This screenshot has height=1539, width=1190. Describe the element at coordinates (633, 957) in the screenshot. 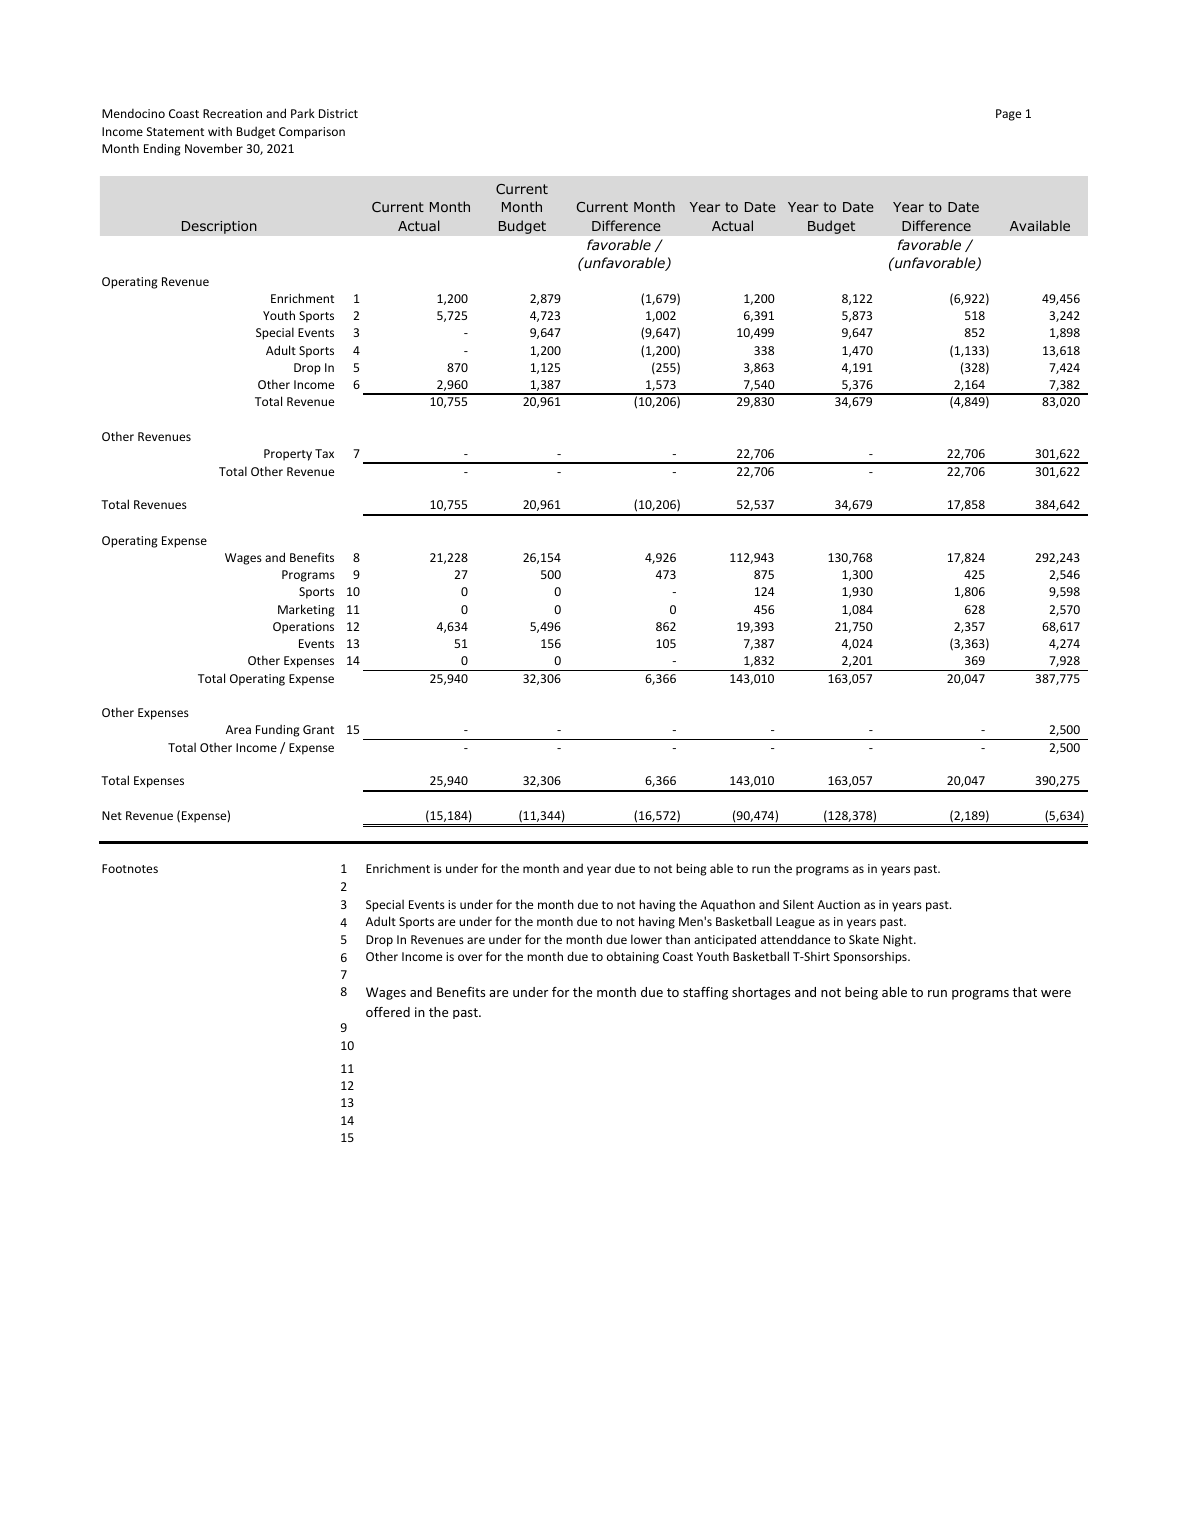

I see `obtaining` at that location.
